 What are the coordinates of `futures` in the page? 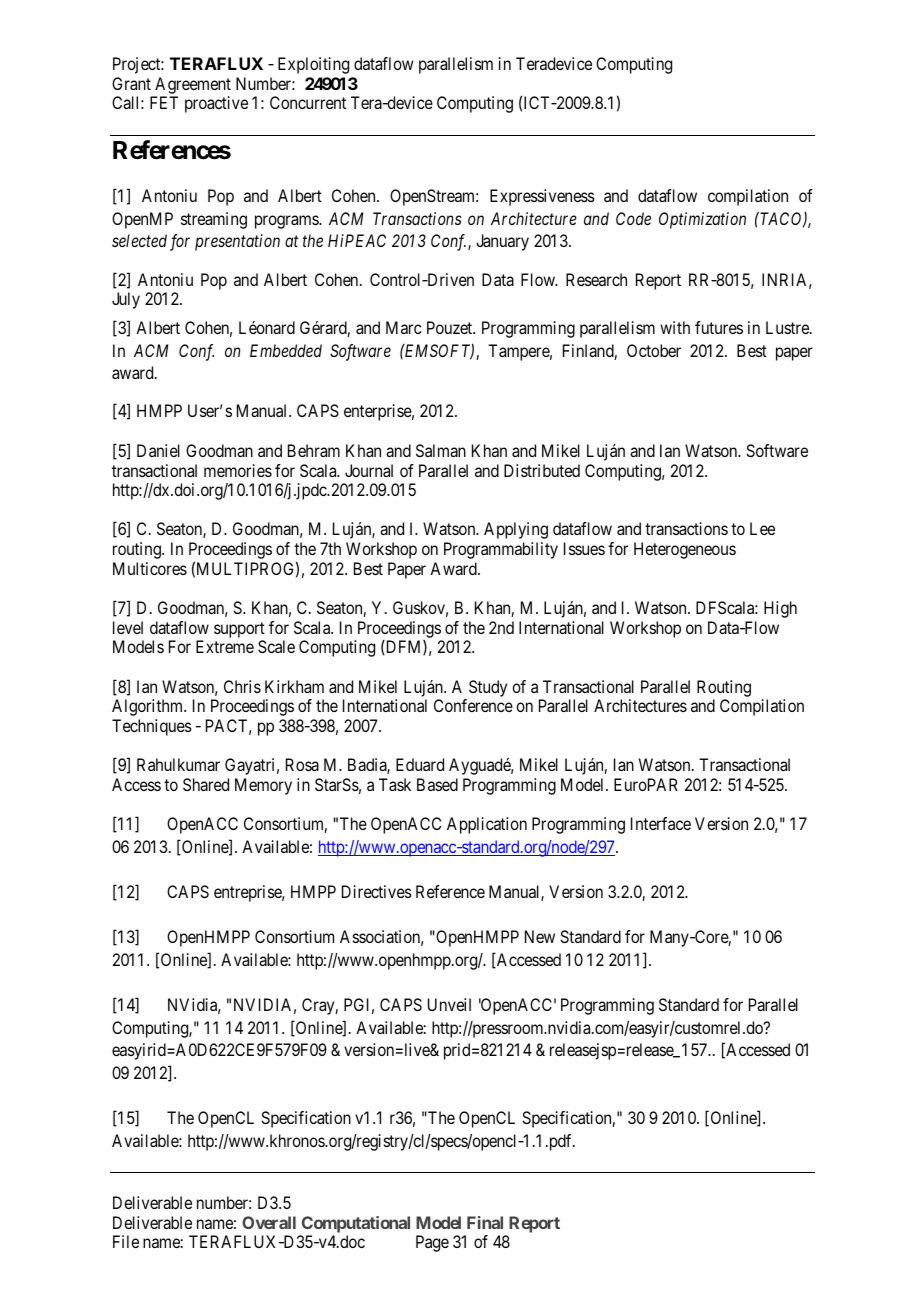 It's located at (719, 327).
